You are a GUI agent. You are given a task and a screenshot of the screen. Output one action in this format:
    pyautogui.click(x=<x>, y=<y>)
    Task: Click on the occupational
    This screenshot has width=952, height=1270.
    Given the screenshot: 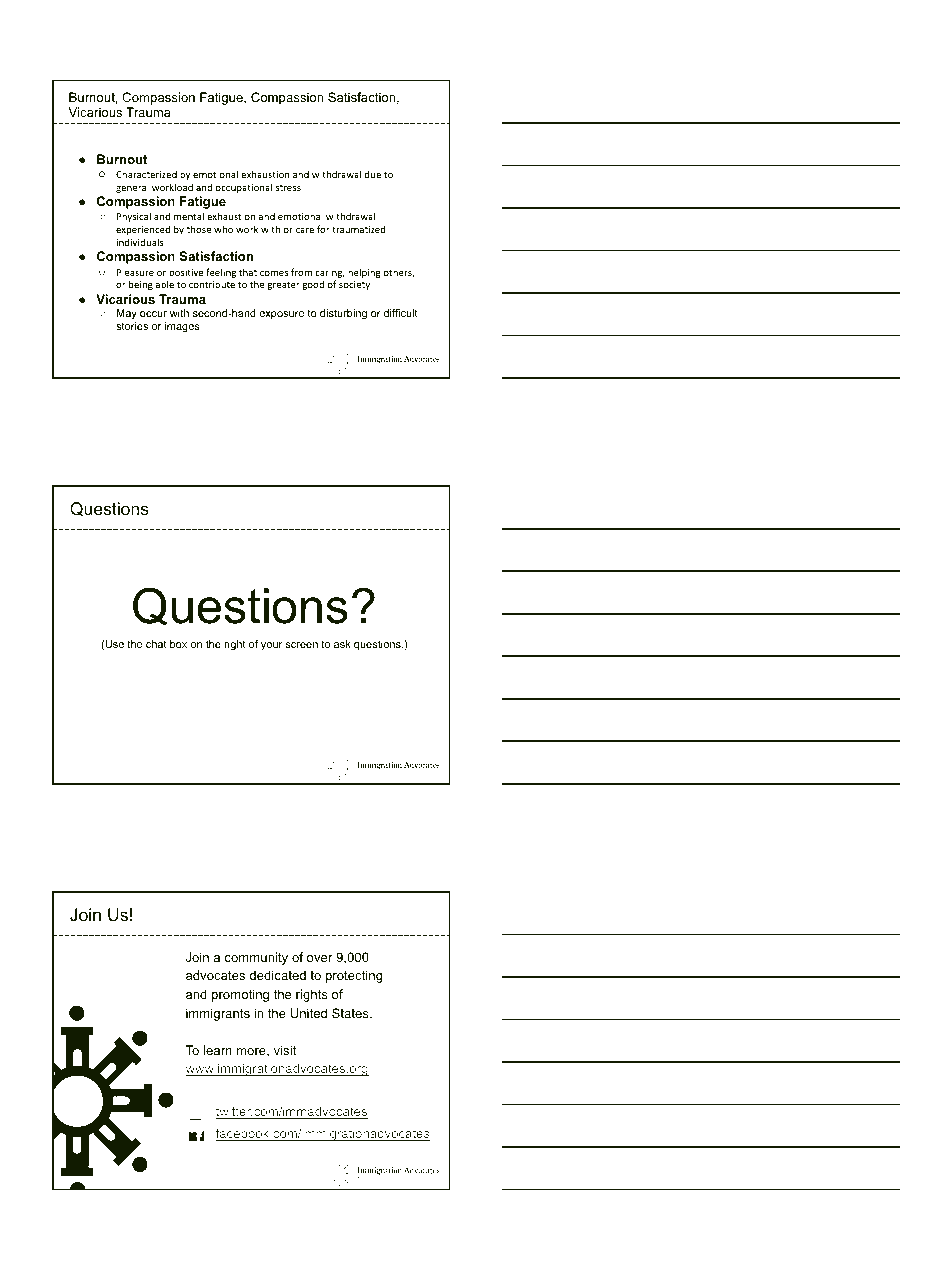 What is the action you would take?
    pyautogui.click(x=243, y=188)
